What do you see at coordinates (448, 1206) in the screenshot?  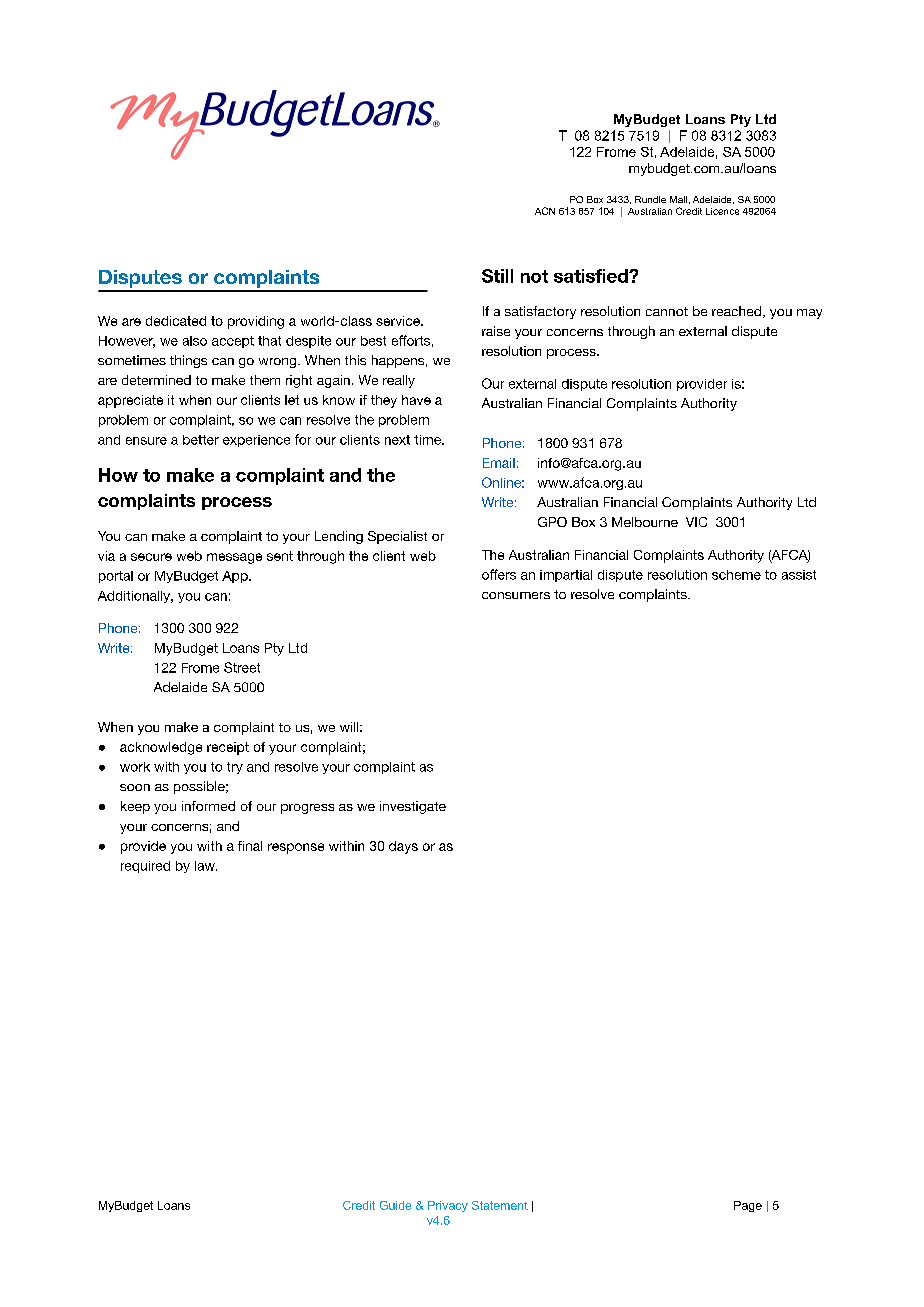 I see `Privacy` at bounding box center [448, 1206].
